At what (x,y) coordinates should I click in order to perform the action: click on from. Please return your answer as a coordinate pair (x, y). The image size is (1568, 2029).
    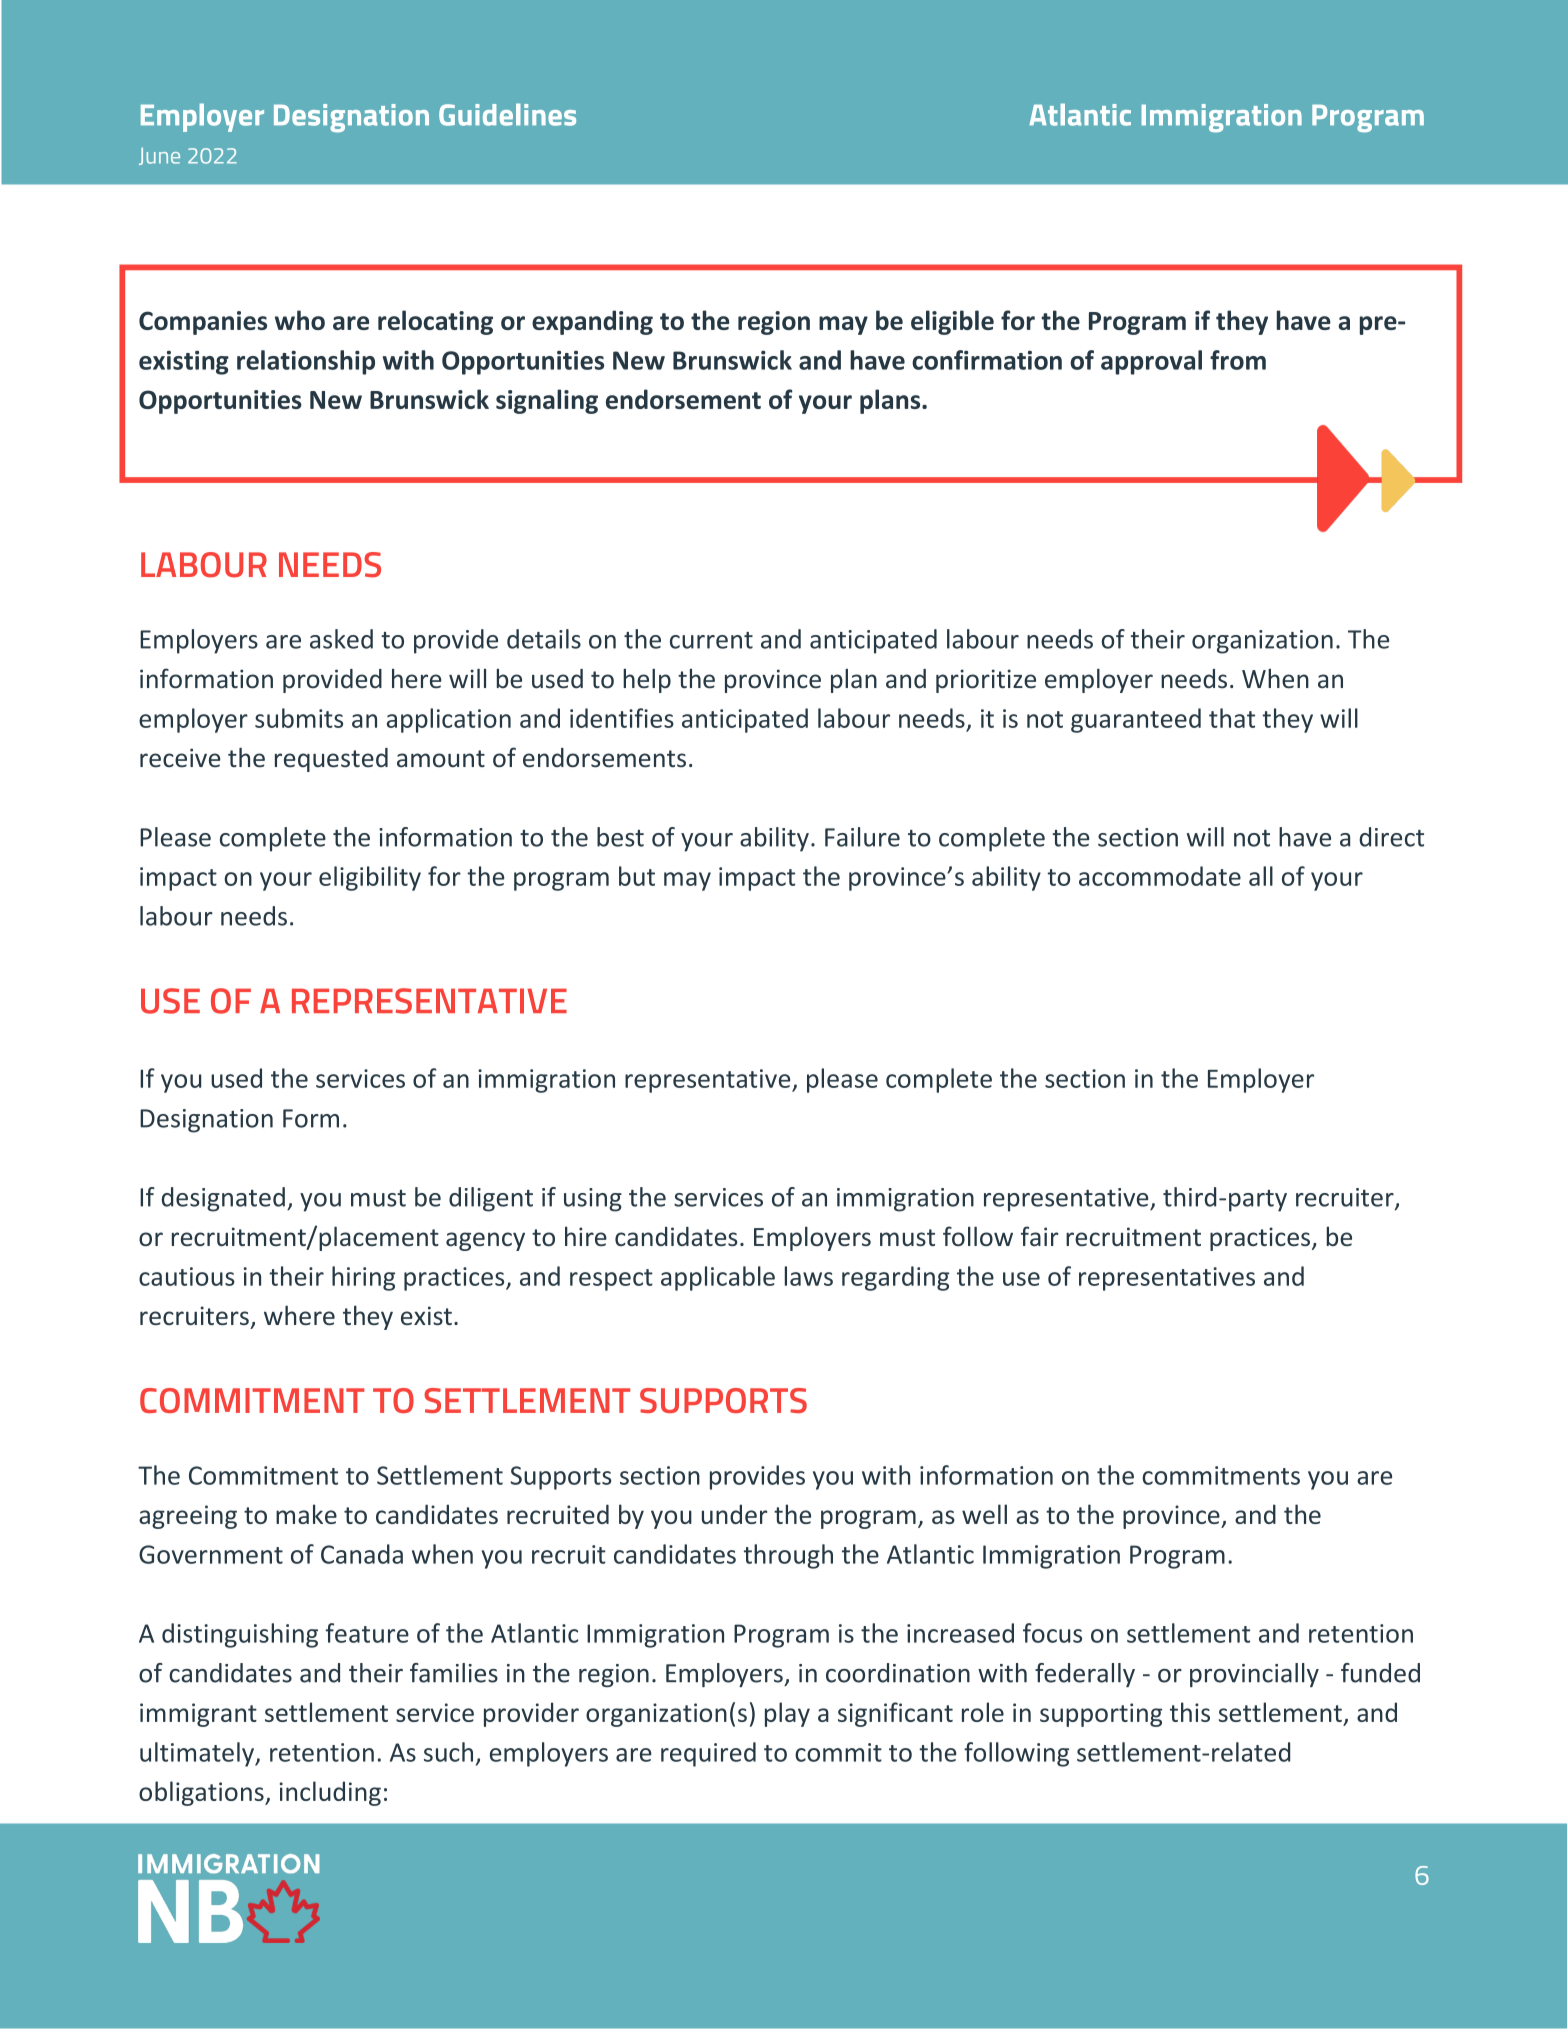
    Looking at the image, I should click on (1238, 360).
